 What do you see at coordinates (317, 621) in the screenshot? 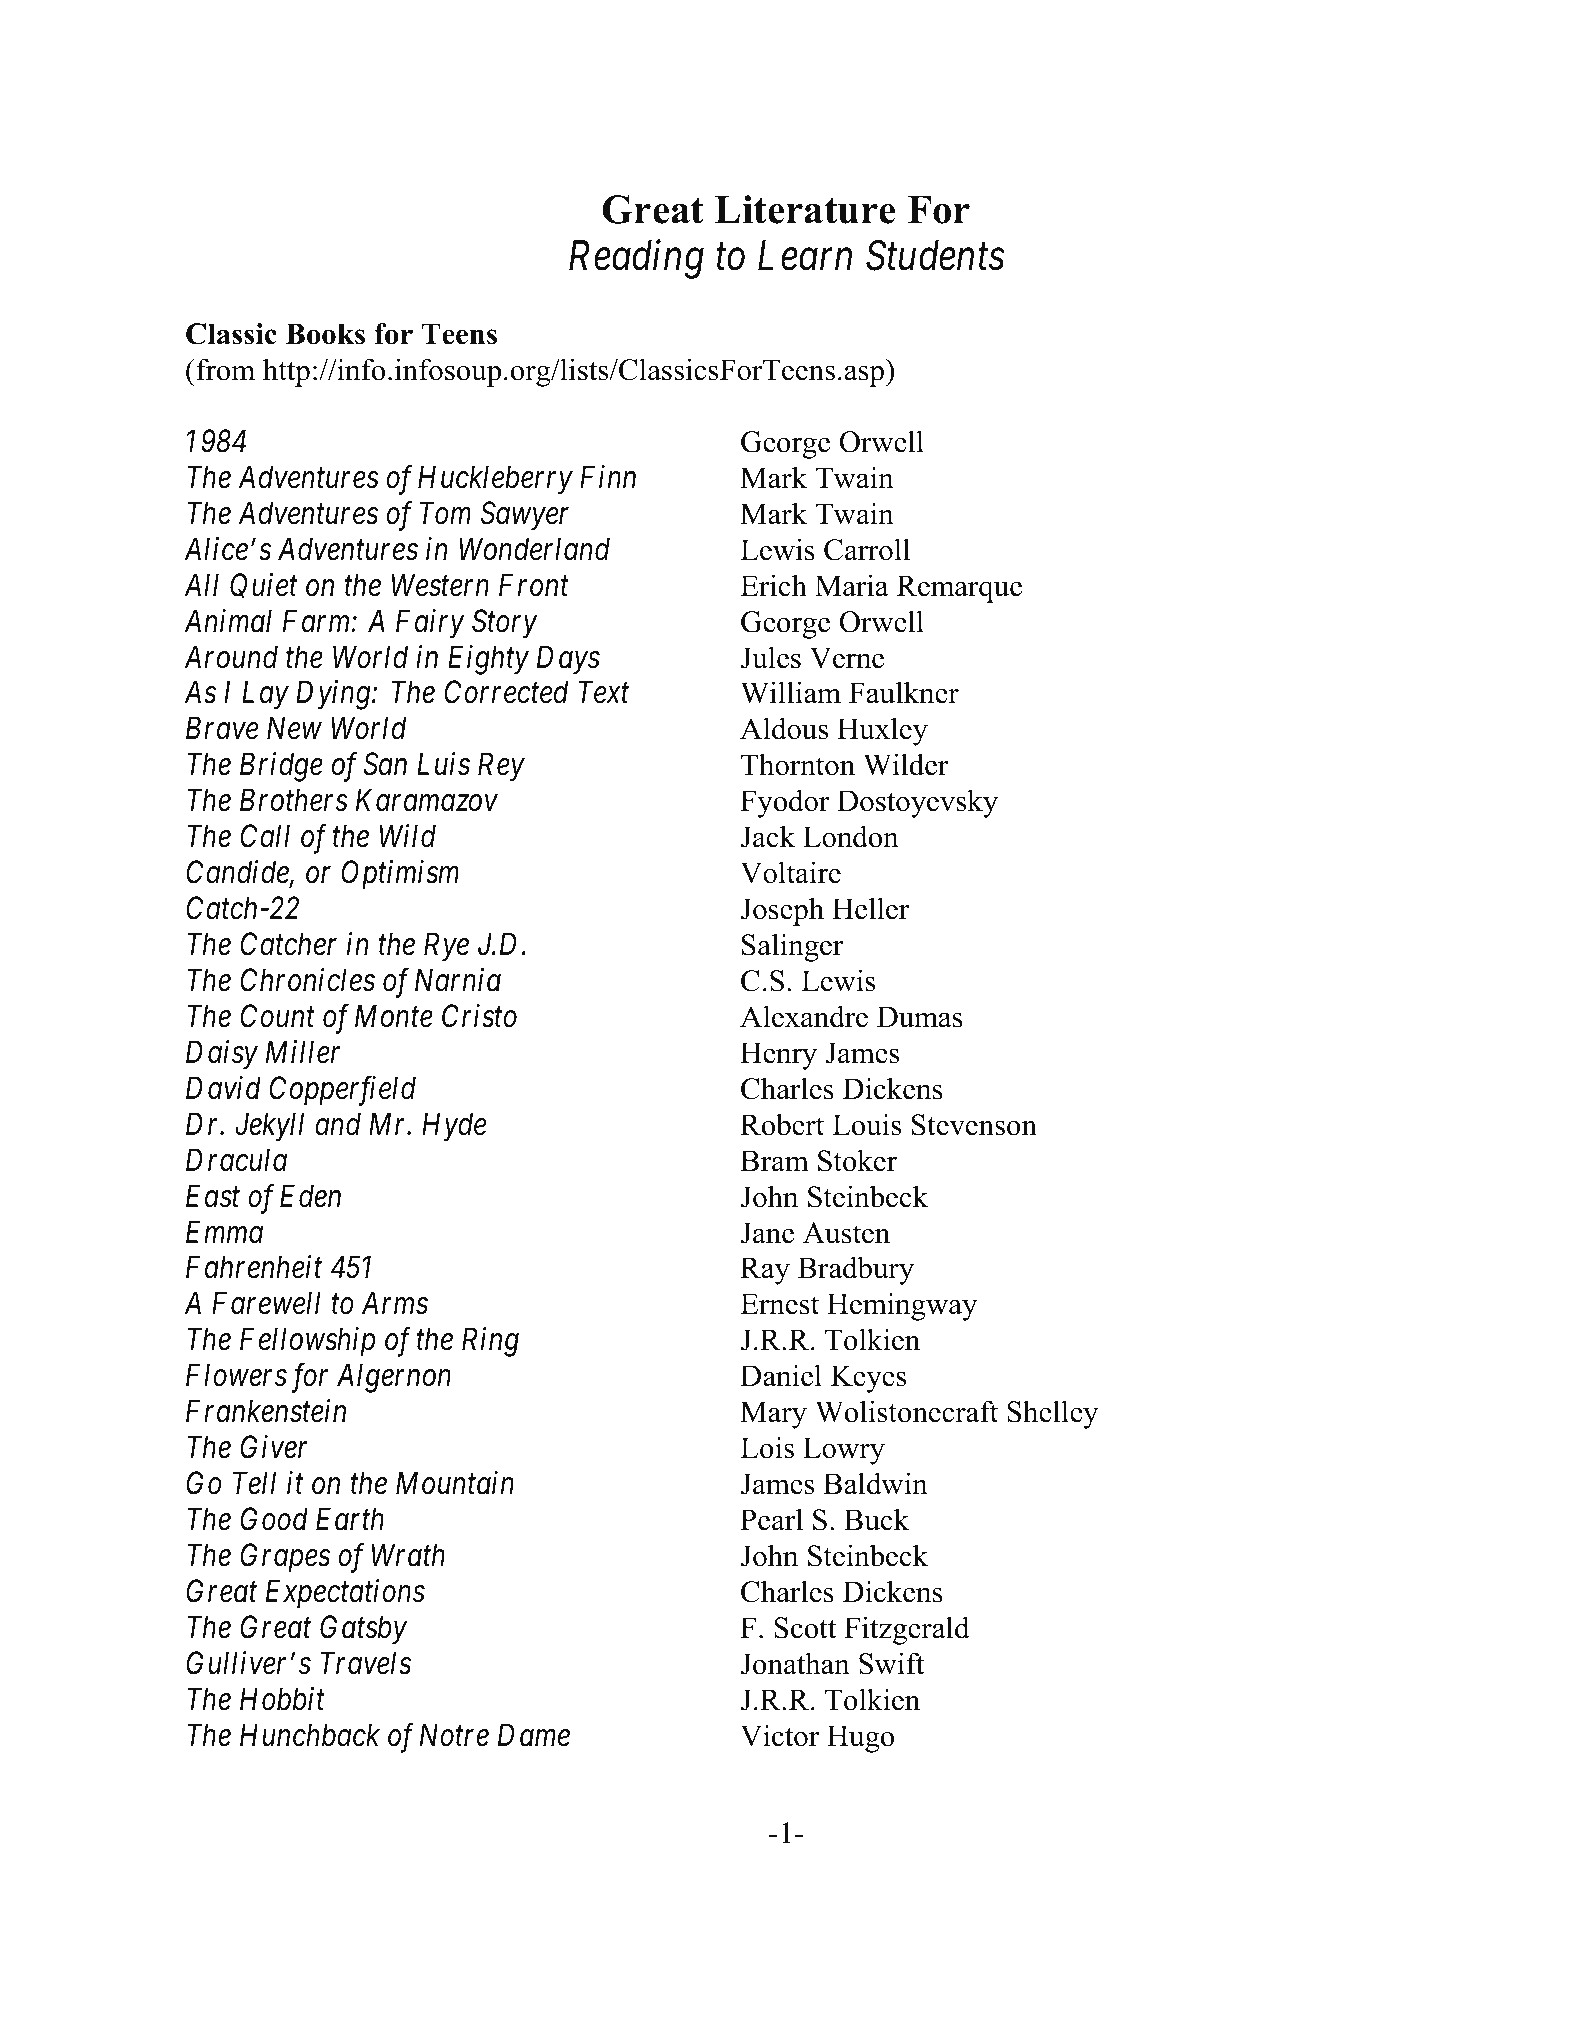
I see `Farm` at bounding box center [317, 621].
